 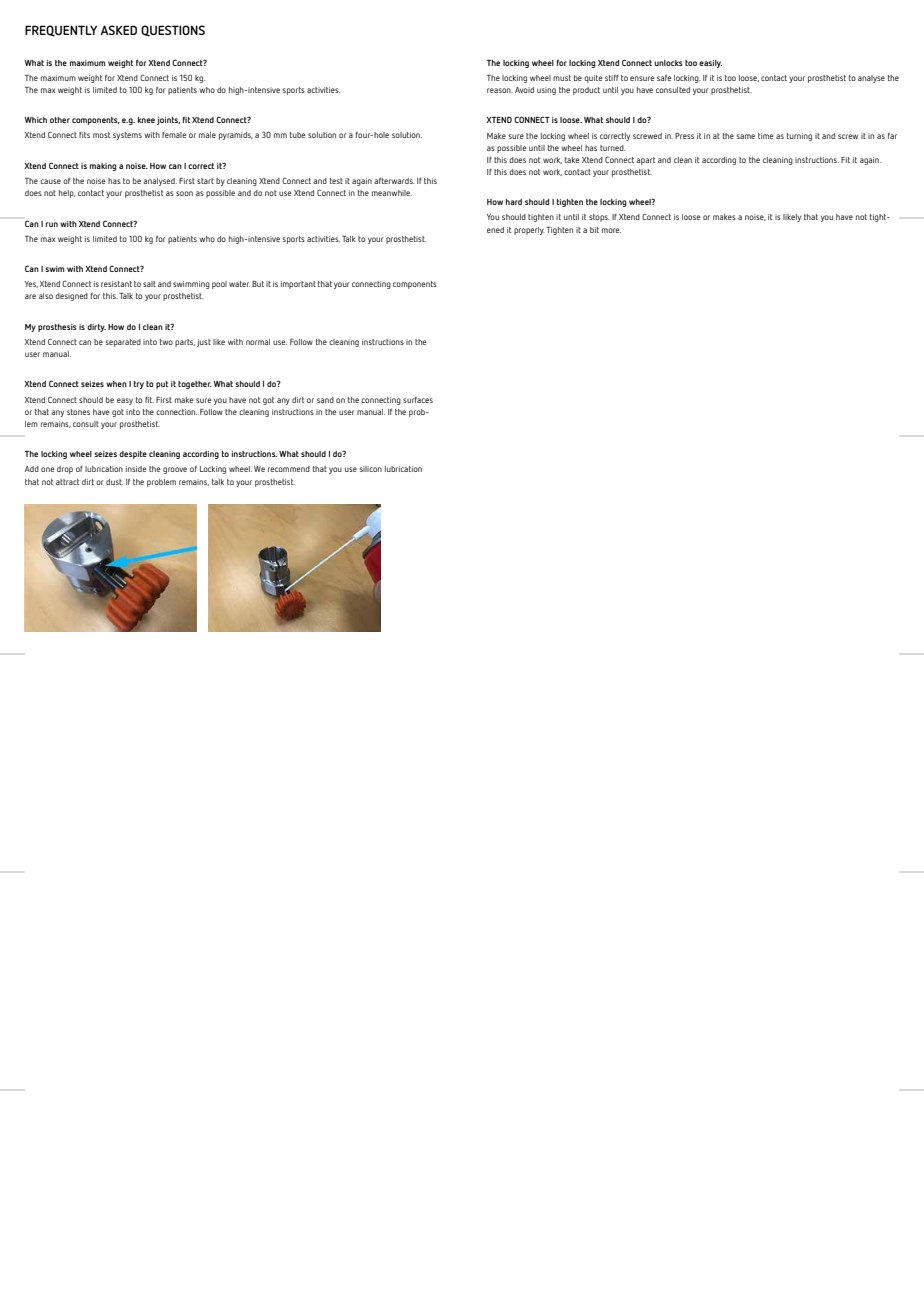 What do you see at coordinates (127, 136) in the screenshot?
I see `systems` at bounding box center [127, 136].
